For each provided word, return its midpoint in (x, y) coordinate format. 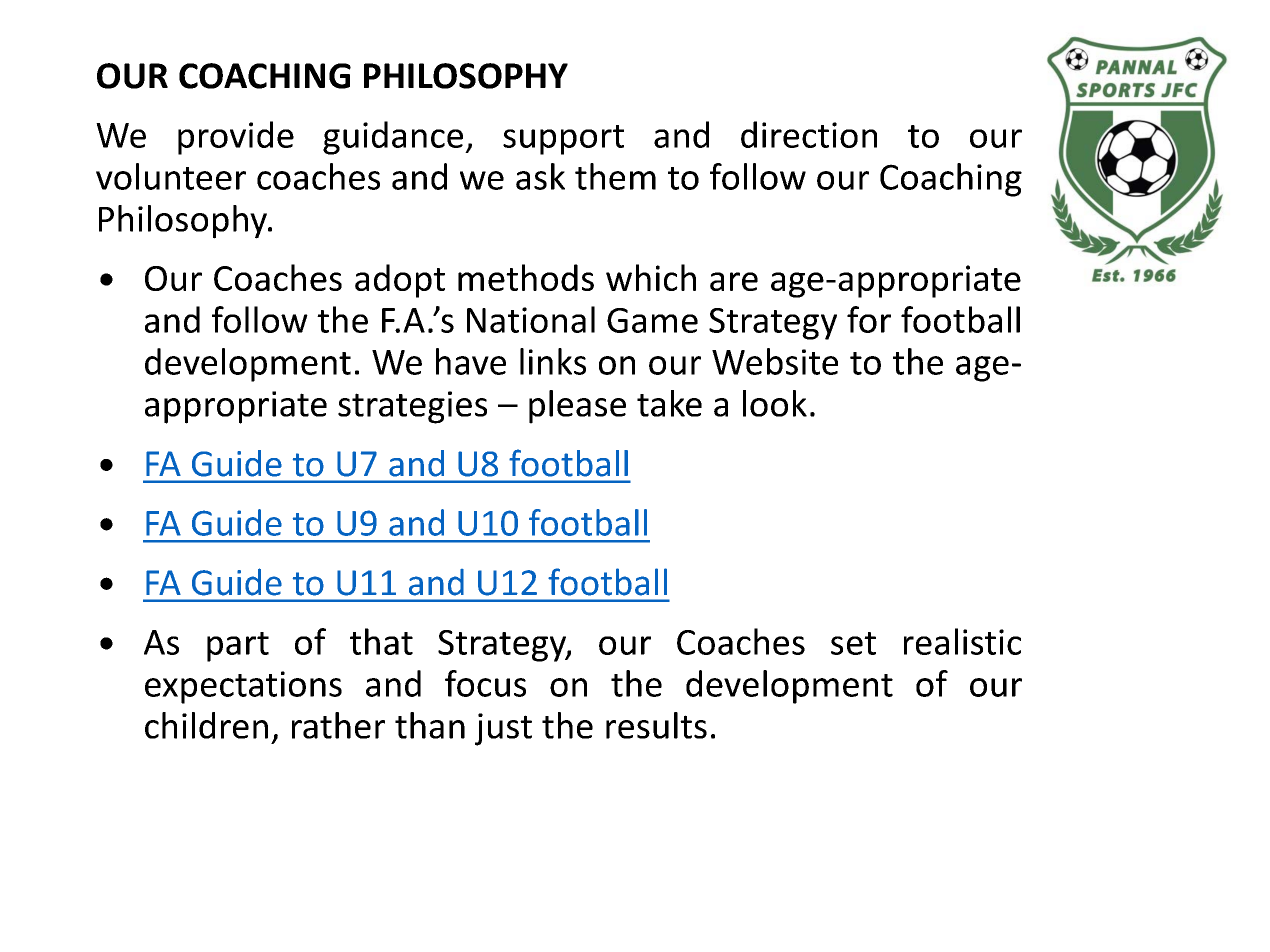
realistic (962, 641)
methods (526, 277)
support (563, 140)
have (471, 361)
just (503, 729)
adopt (400, 281)
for (869, 319)
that (381, 641)
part (238, 647)
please (577, 407)
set (853, 643)
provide (236, 138)
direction (809, 134)
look (775, 403)
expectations (243, 687)
